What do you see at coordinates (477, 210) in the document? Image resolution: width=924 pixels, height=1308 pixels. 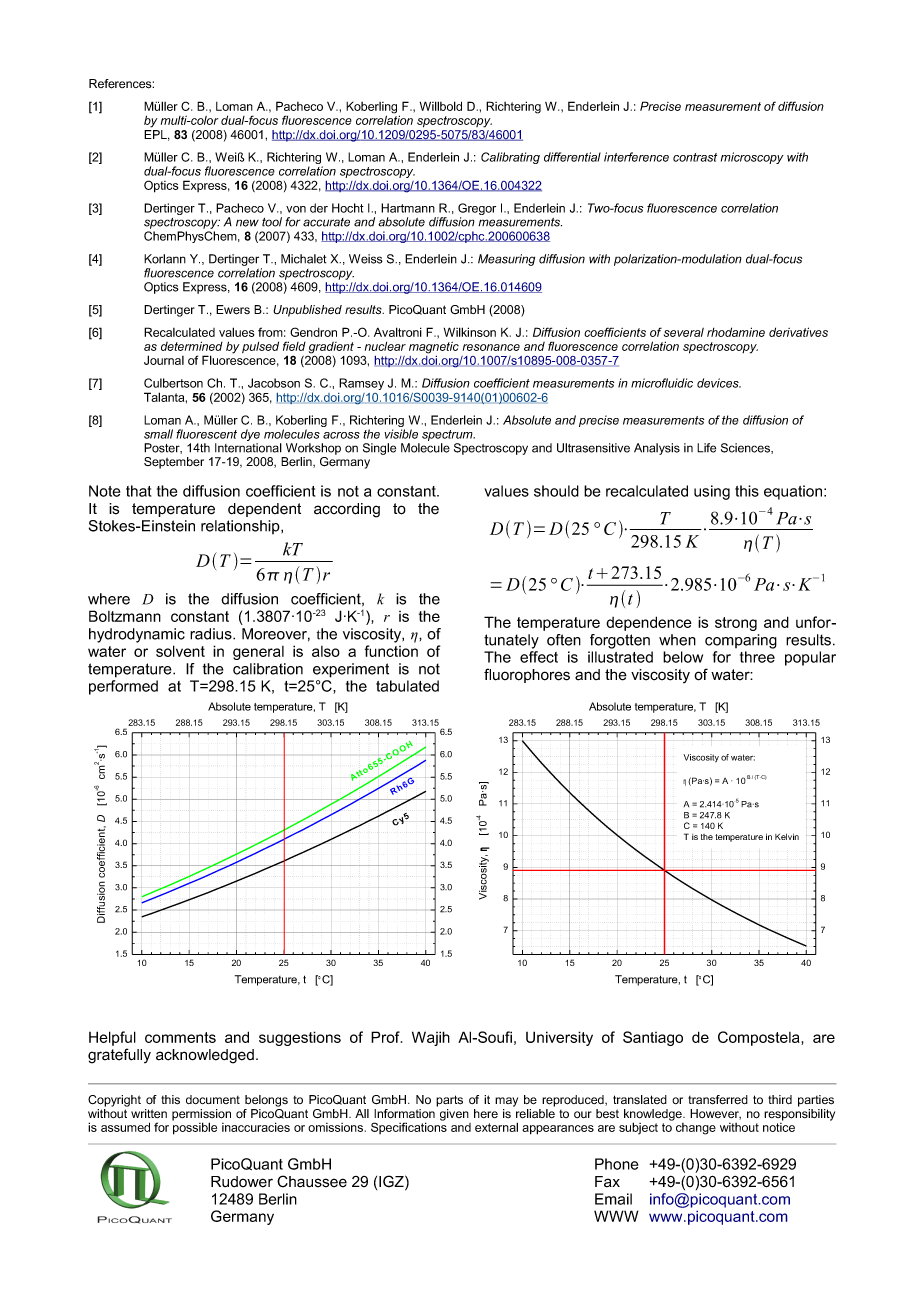 I see `Gregor` at bounding box center [477, 210].
